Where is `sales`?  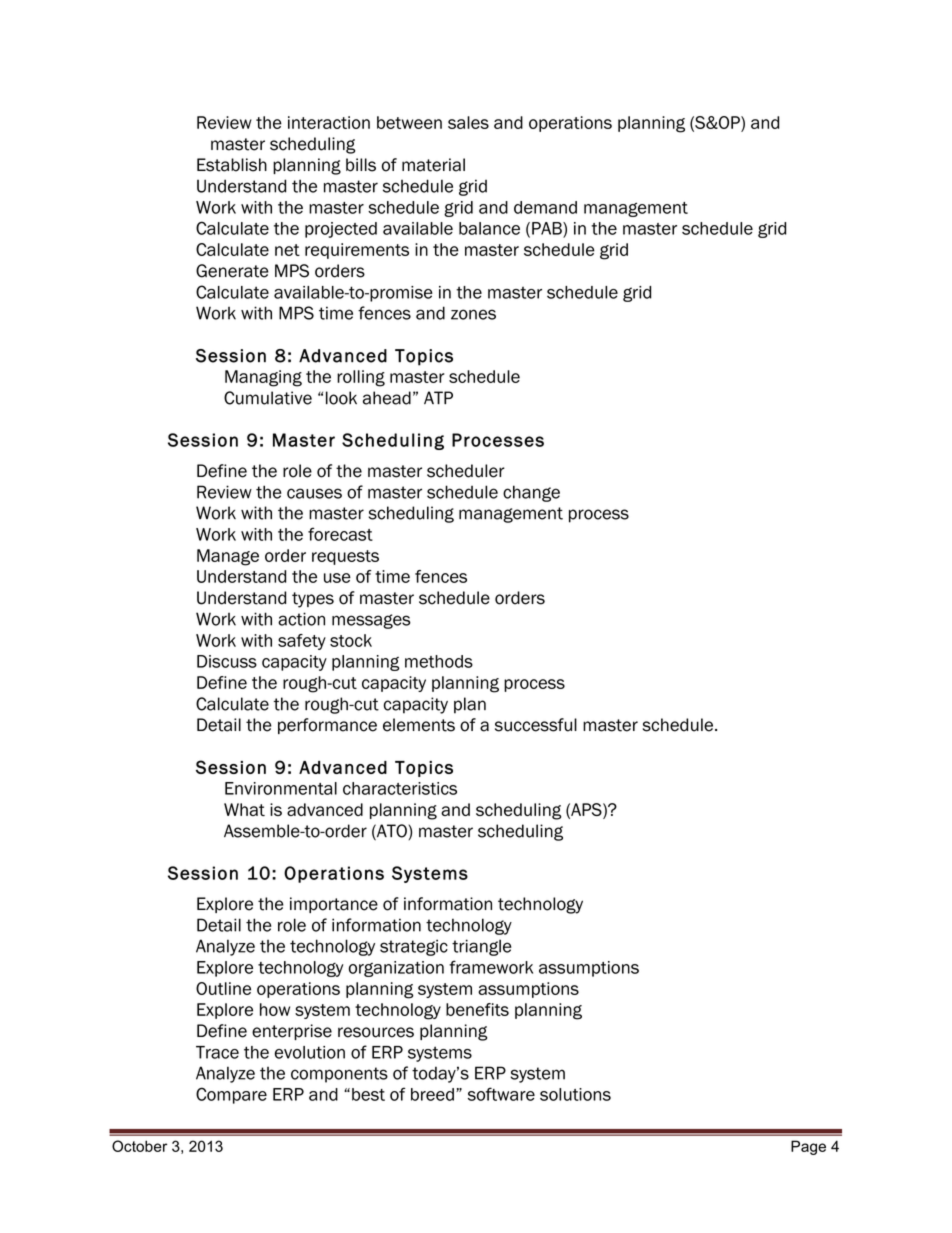
sales is located at coordinates (468, 122).
